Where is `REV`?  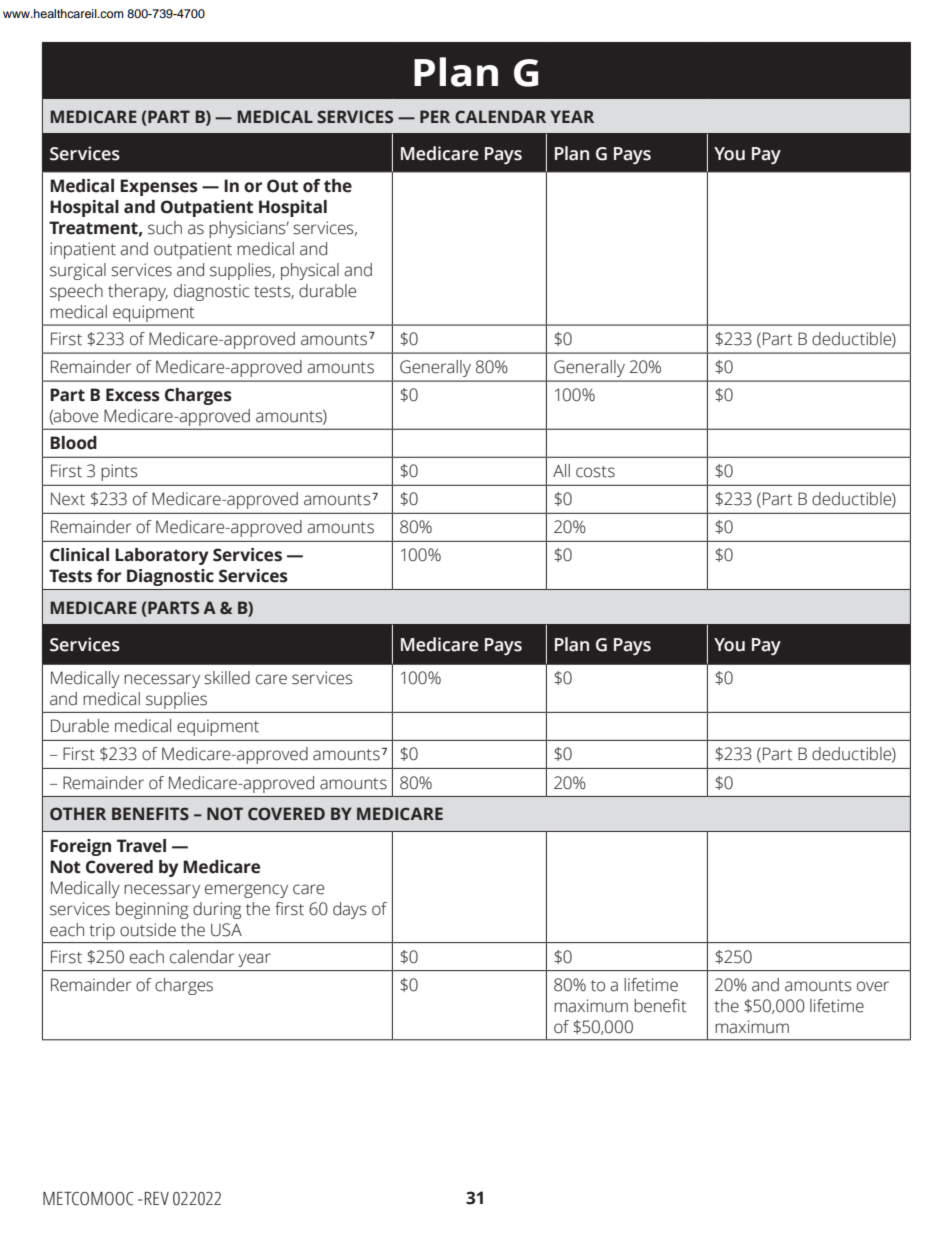
REV is located at coordinates (157, 1198).
